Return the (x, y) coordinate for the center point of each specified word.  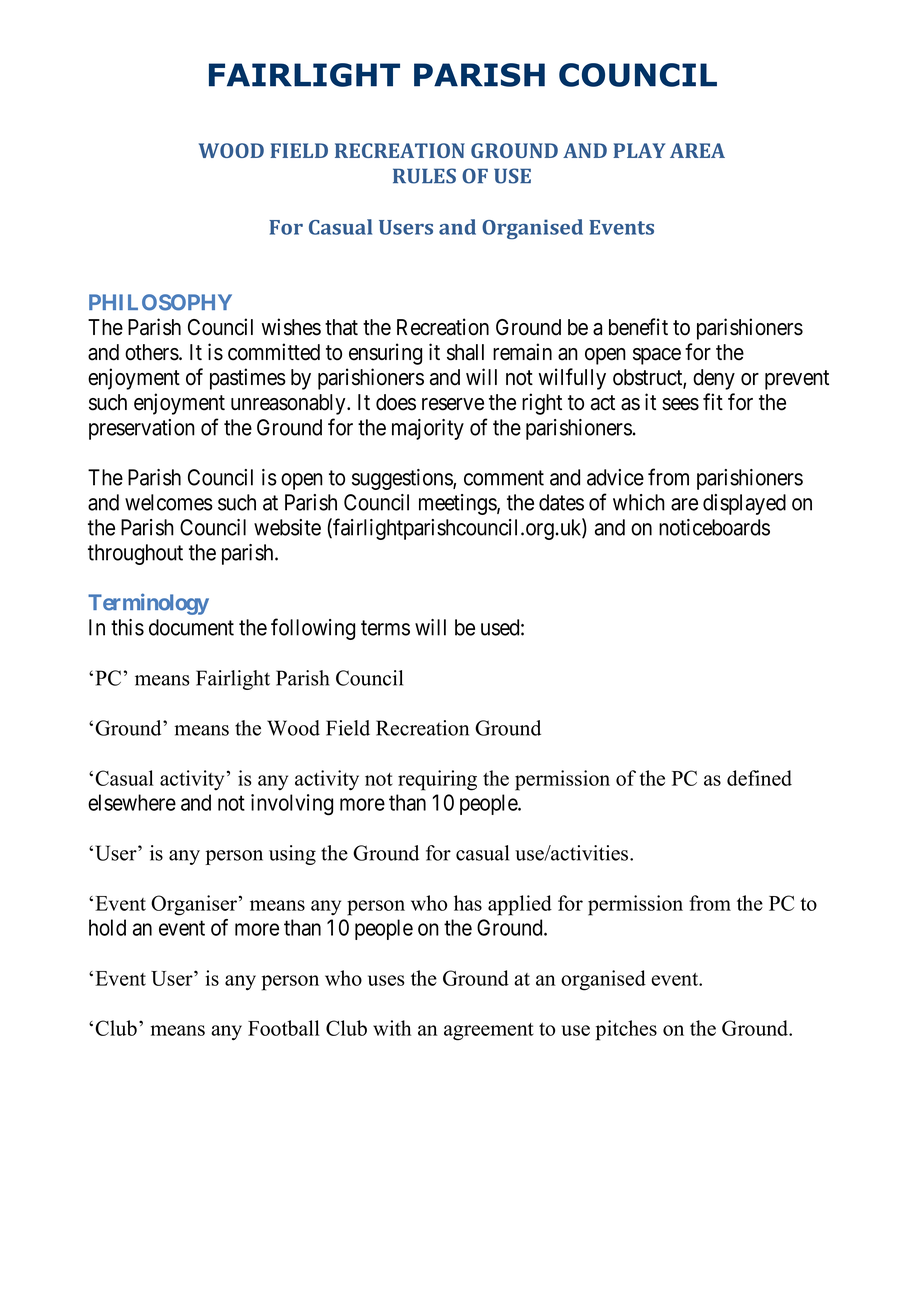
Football (284, 1028)
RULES (424, 176)
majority (428, 429)
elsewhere (132, 802)
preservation (142, 429)
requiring (437, 780)
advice (615, 477)
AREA (697, 150)
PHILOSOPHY (160, 302)
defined (759, 778)
